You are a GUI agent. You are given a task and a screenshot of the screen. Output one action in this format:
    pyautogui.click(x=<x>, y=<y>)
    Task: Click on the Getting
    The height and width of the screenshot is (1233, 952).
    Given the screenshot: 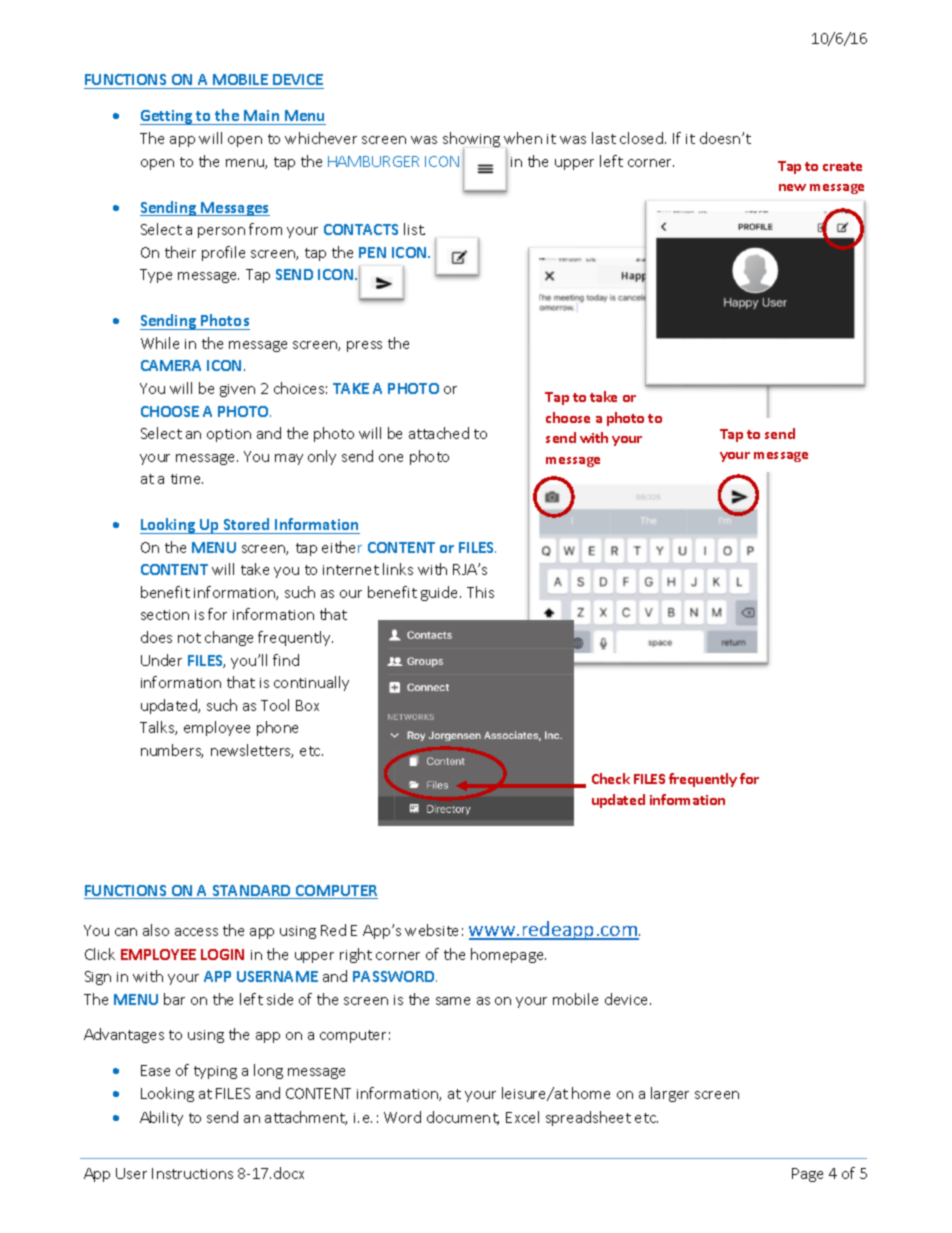 What is the action you would take?
    pyautogui.click(x=167, y=117)
